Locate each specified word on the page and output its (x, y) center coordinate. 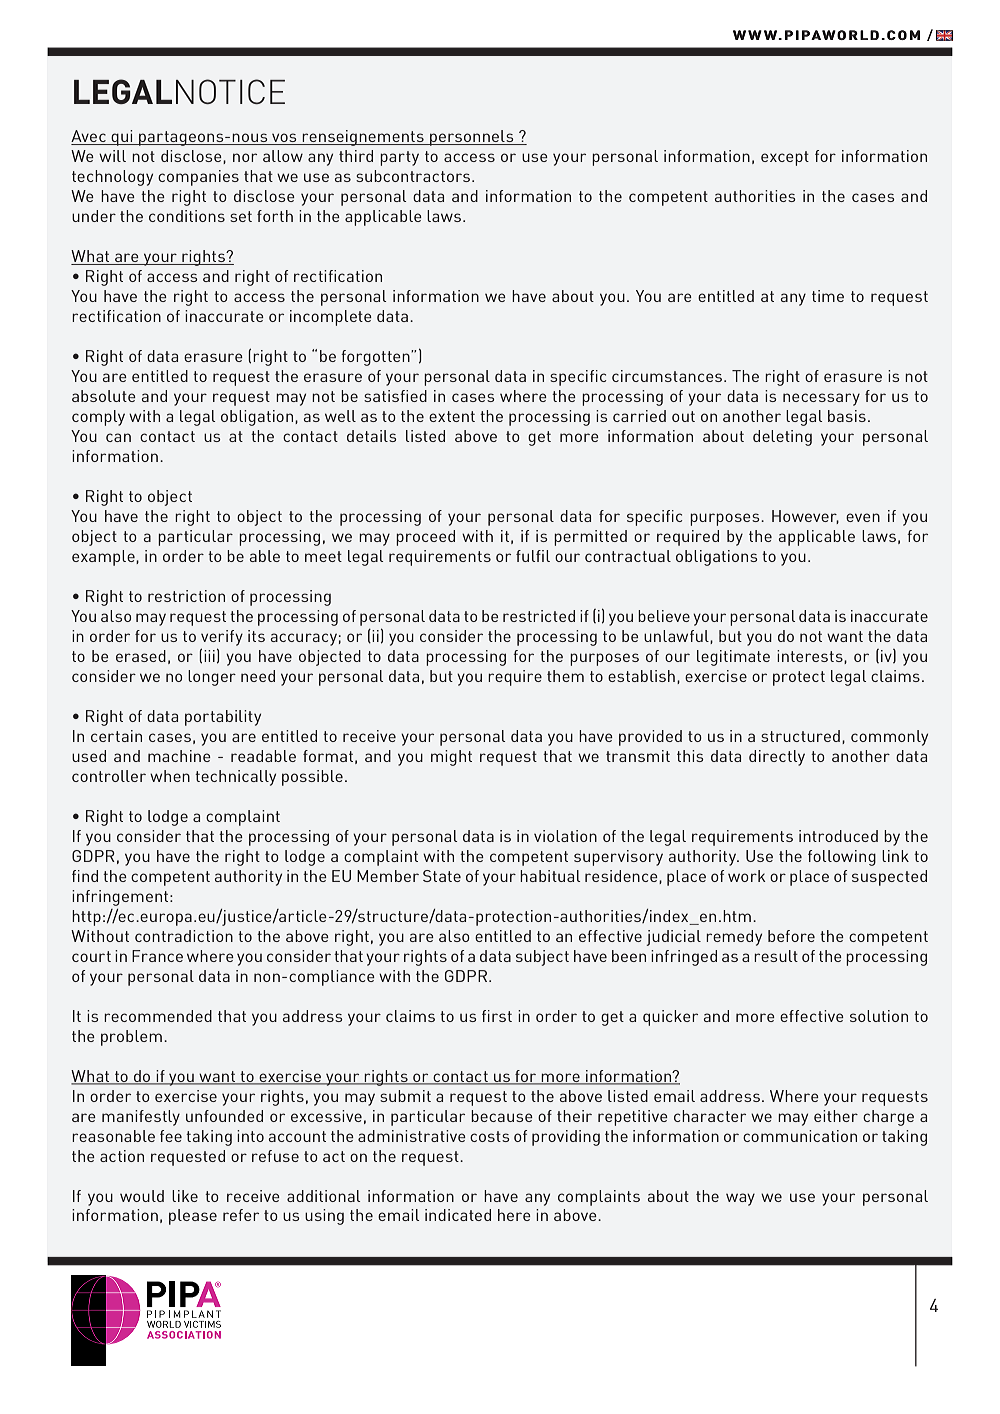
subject (542, 958)
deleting (782, 438)
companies (198, 178)
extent (452, 416)
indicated (458, 1215)
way (740, 1199)
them (565, 676)
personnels (472, 138)
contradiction (184, 936)
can (118, 437)
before (791, 936)
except (785, 158)
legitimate (733, 658)
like (185, 1196)
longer (212, 678)
